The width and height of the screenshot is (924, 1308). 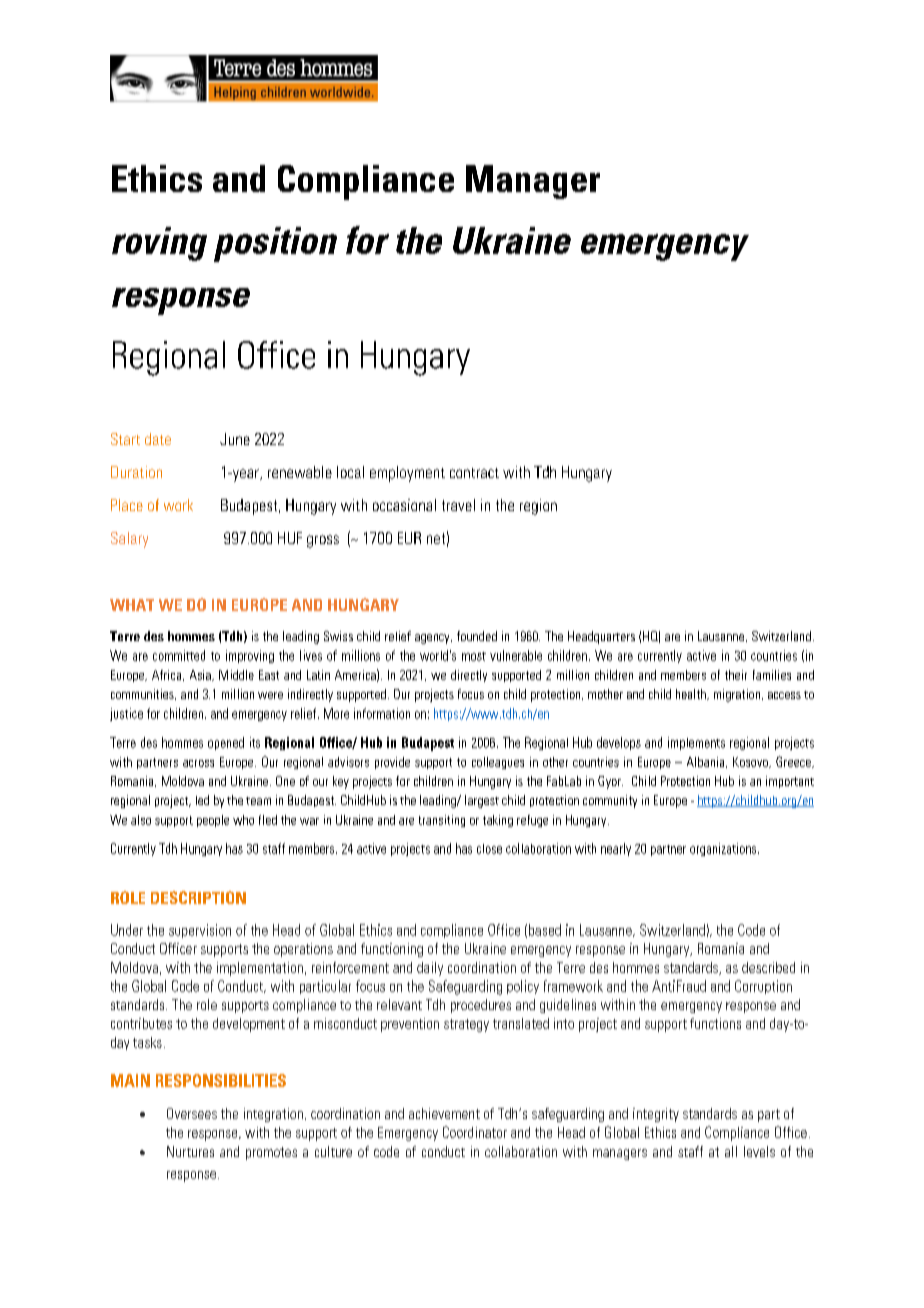 What do you see at coordinates (407, 474) in the screenshot?
I see `employment` at bounding box center [407, 474].
